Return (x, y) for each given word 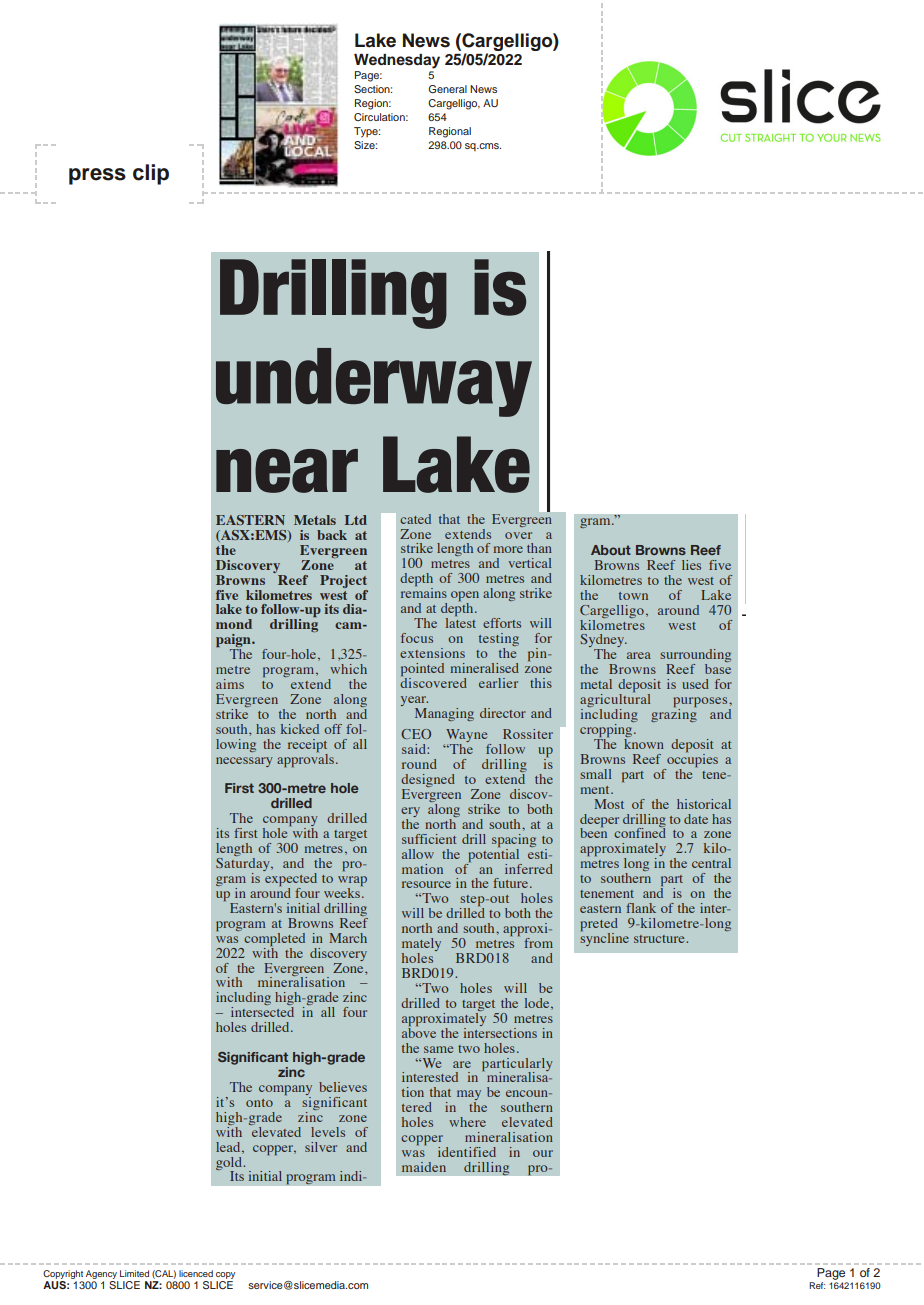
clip (151, 174)
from (538, 943)
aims (230, 684)
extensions (432, 653)
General (447, 89)
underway (374, 382)
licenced (196, 1273)
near (287, 471)
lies (691, 565)
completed (274, 939)
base (718, 669)
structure (660, 939)
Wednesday (397, 61)
